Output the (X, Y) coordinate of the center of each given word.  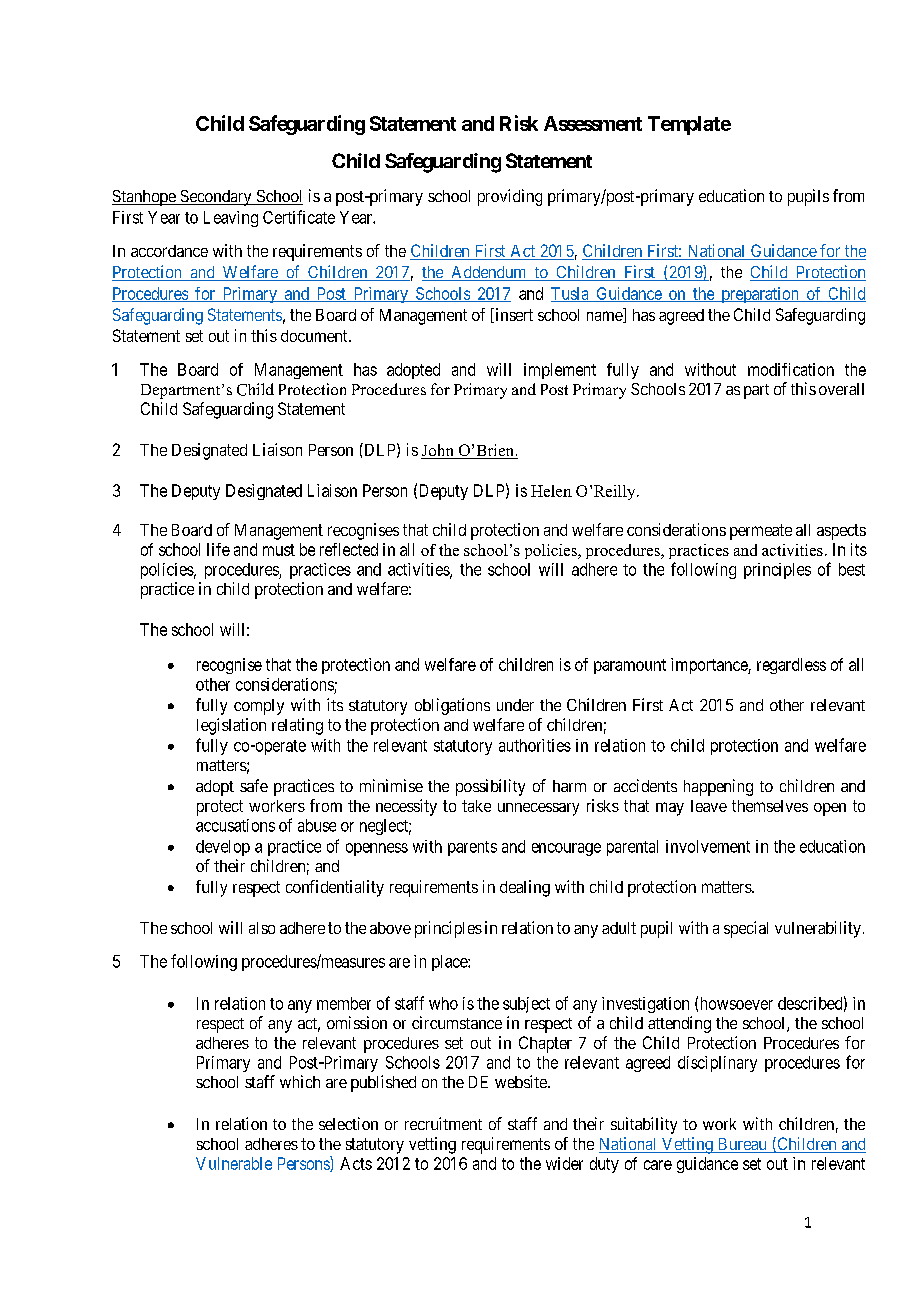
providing (510, 197)
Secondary (216, 198)
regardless (791, 666)
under (515, 705)
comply (259, 707)
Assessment (593, 123)
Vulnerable (234, 1163)
